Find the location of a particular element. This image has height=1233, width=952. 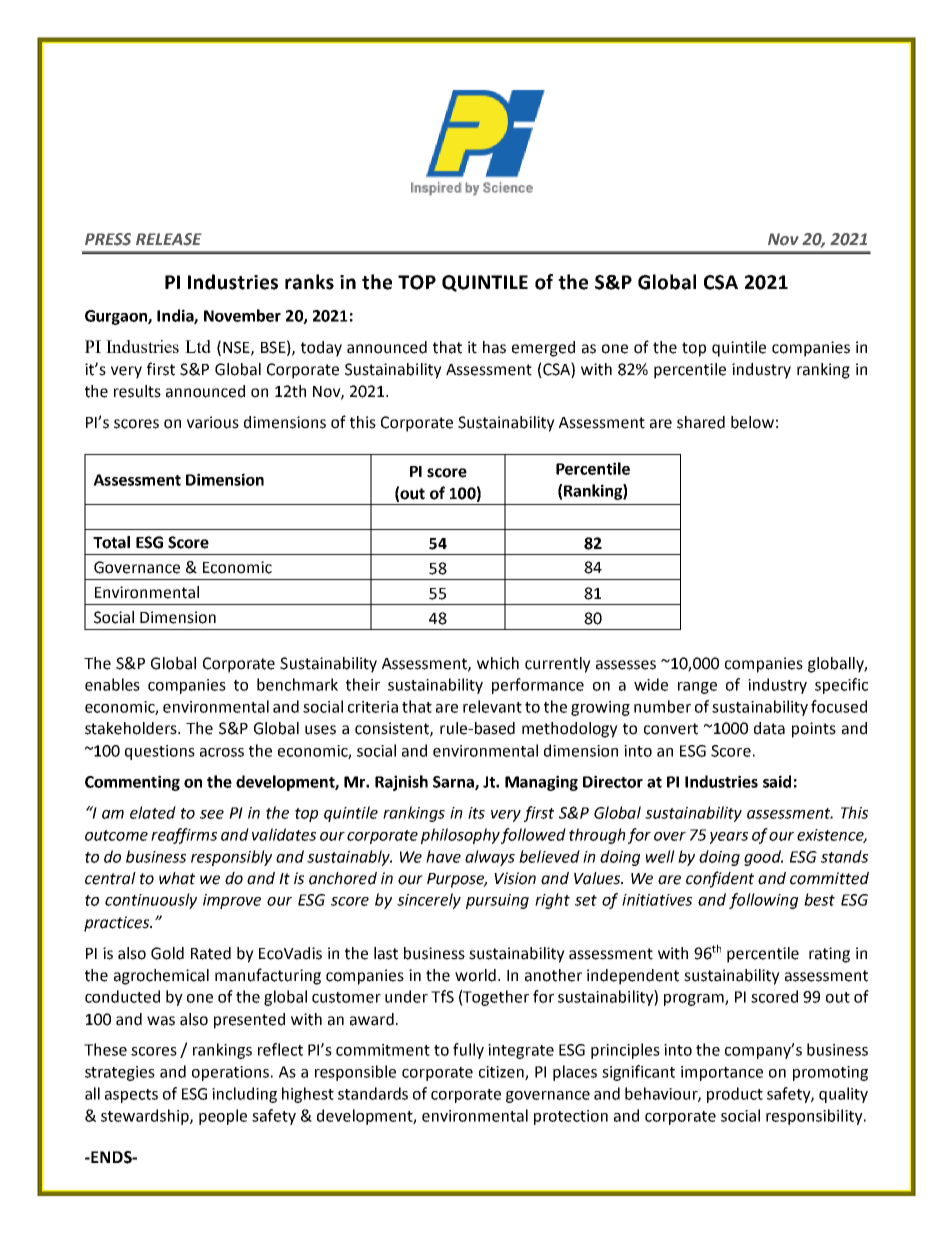

enables is located at coordinates (112, 684).
